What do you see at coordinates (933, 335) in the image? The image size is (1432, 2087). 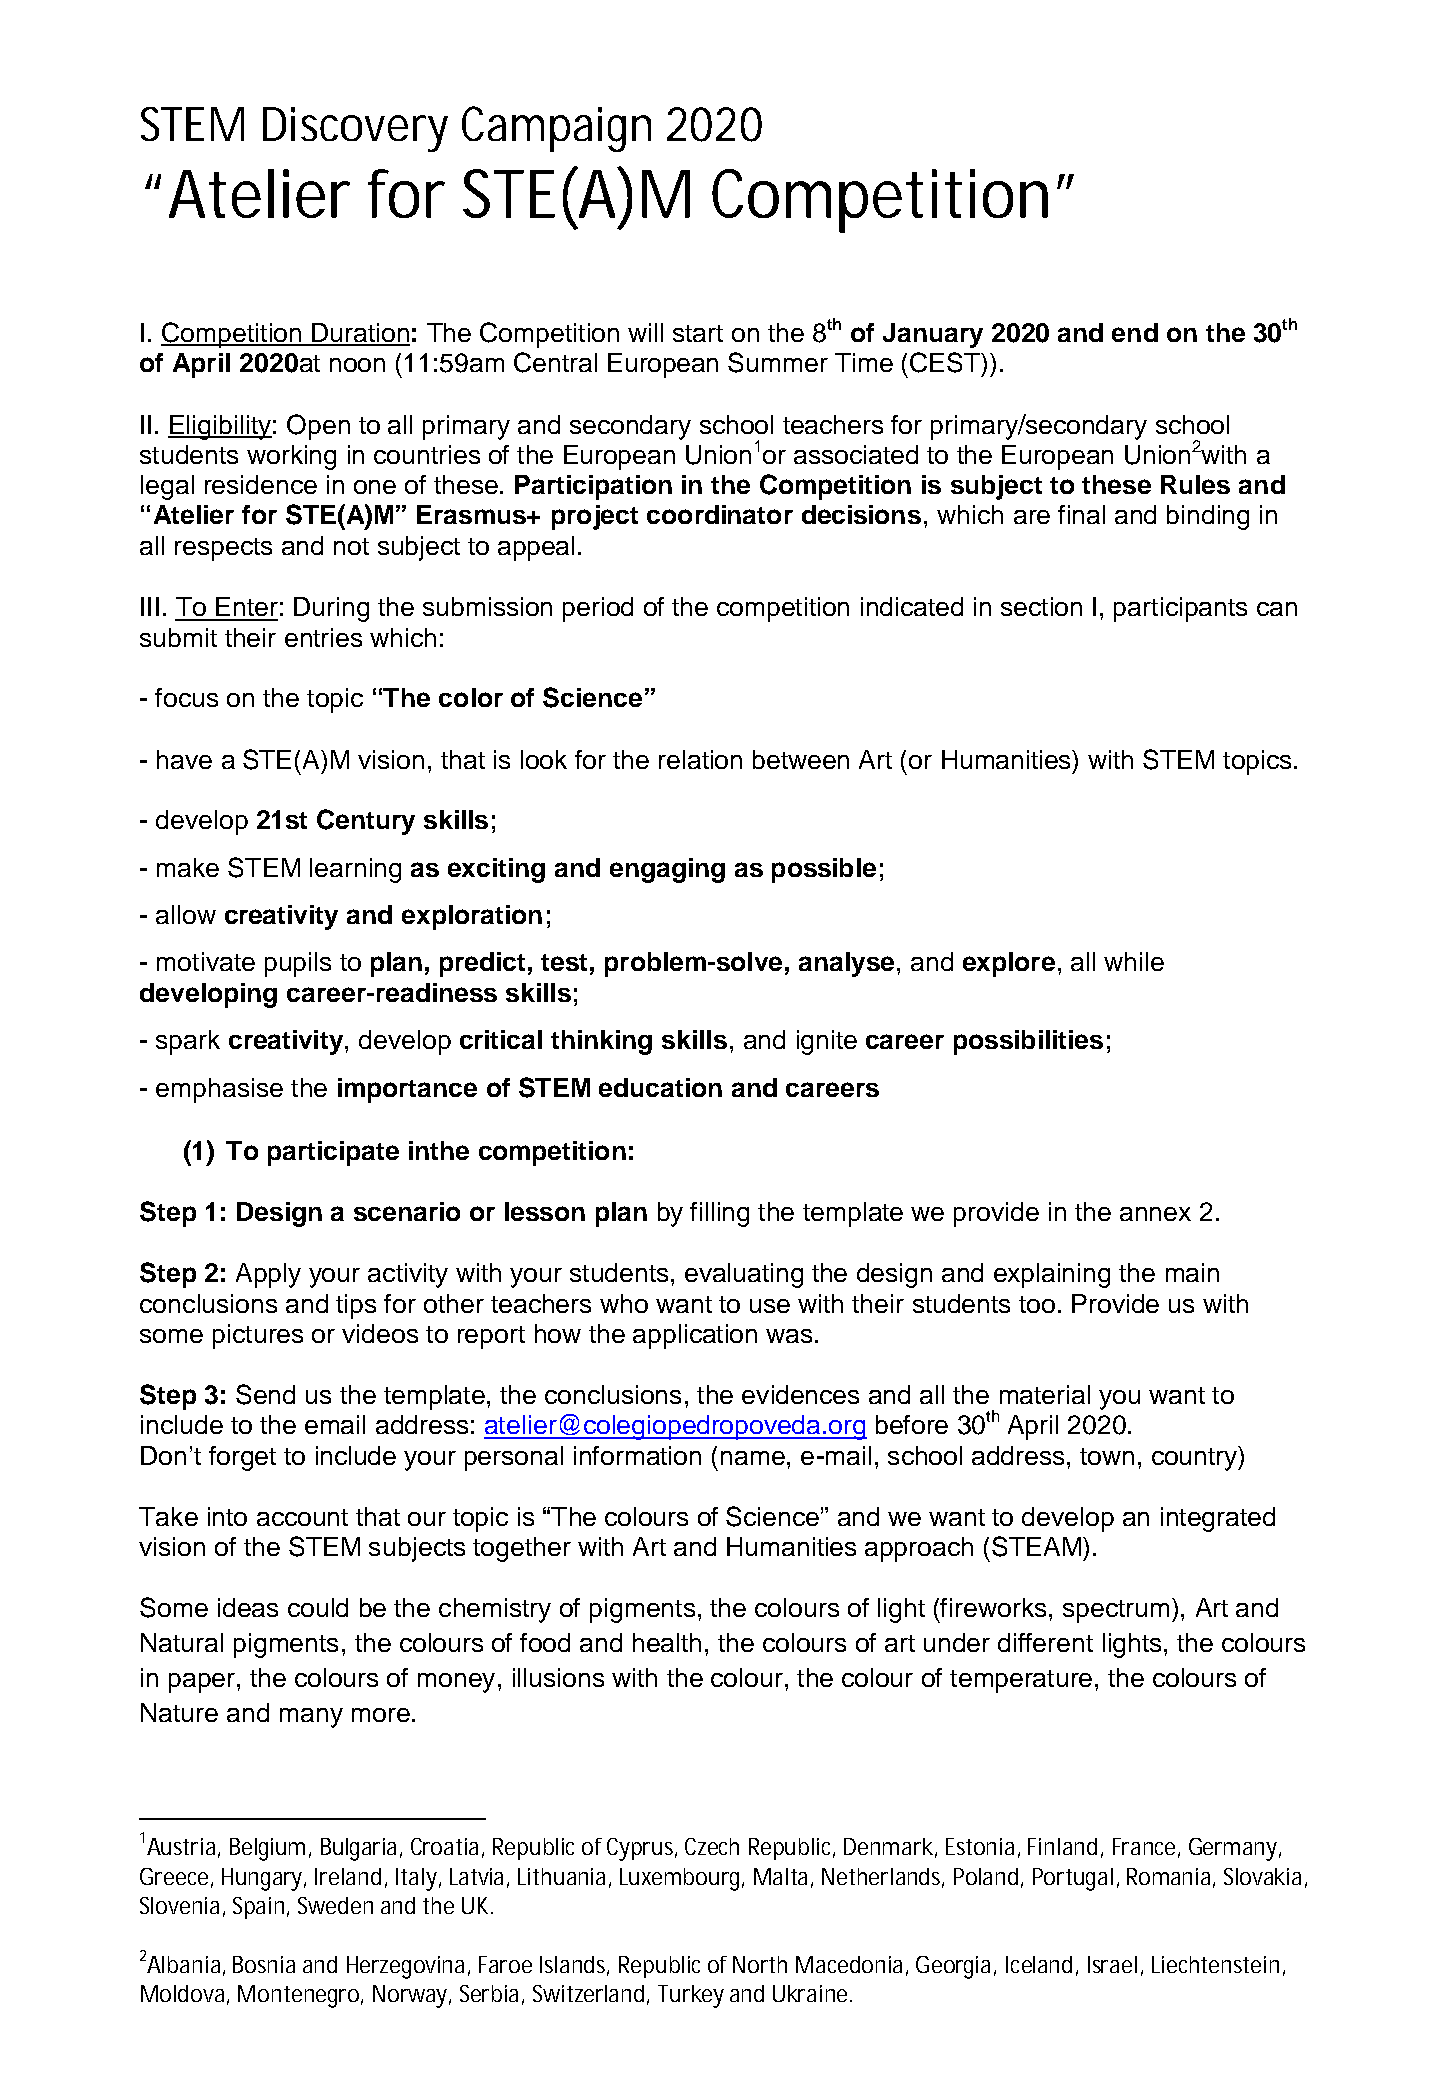 I see `January` at bounding box center [933, 335].
